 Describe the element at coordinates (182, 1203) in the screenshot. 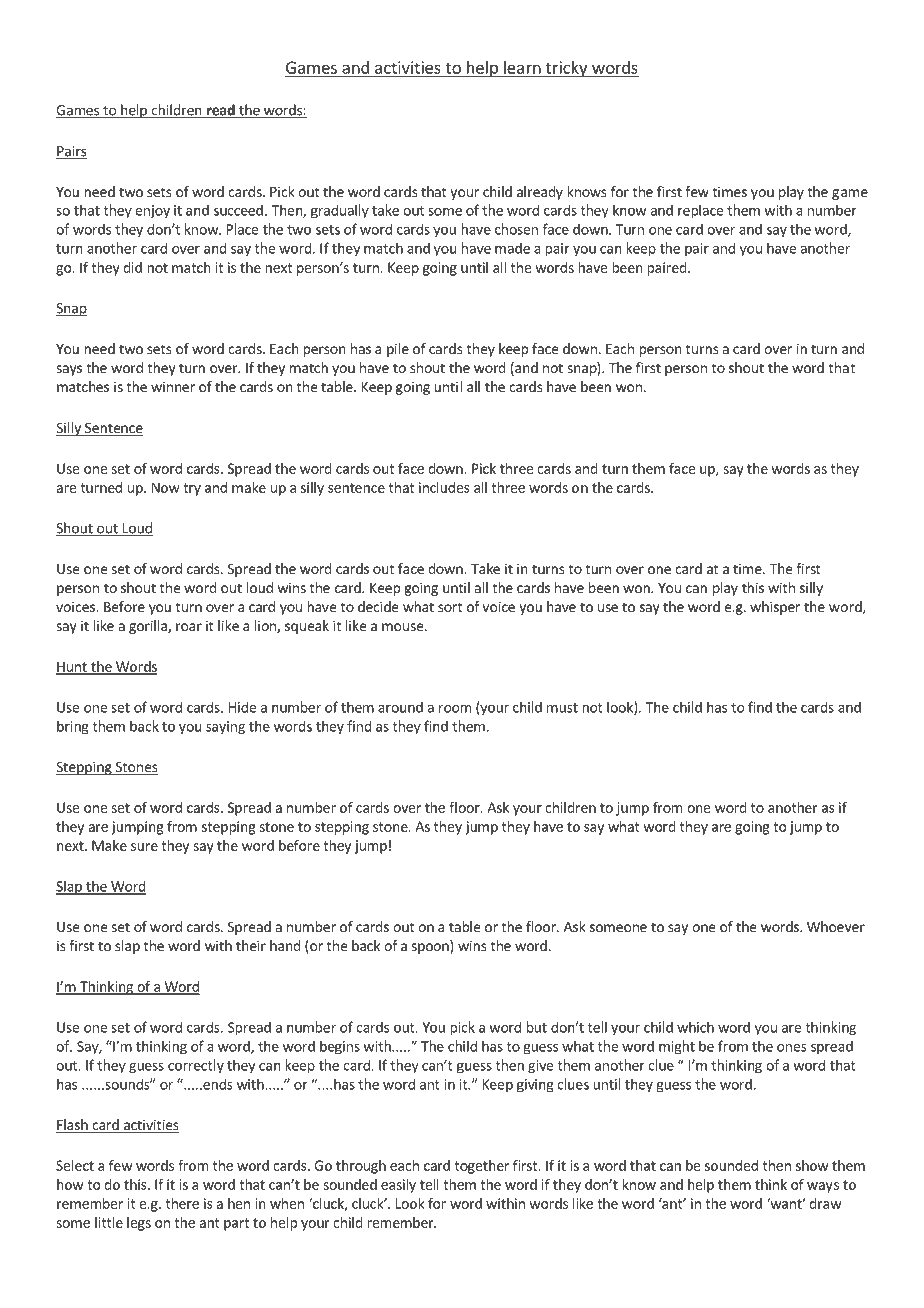

I see `there` at that location.
